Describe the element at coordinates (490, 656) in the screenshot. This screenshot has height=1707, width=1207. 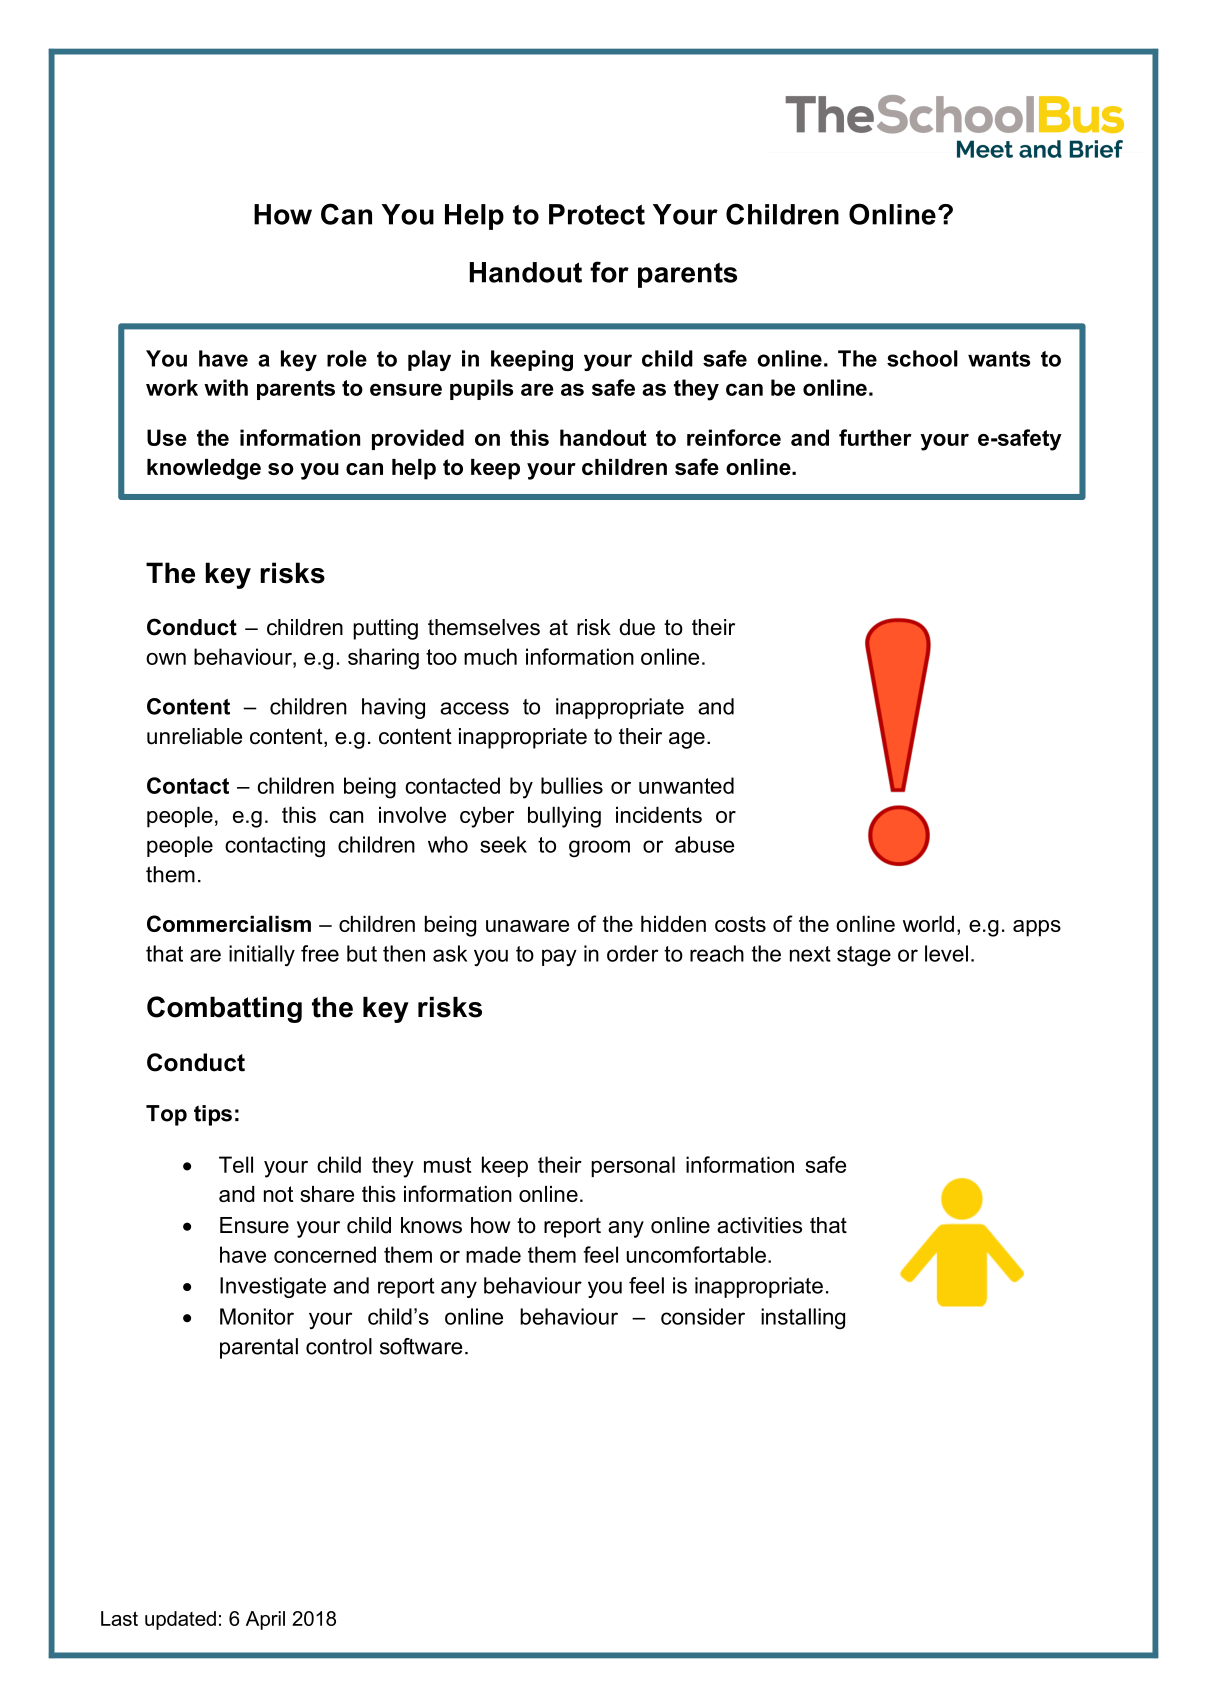
I see `much` at that location.
